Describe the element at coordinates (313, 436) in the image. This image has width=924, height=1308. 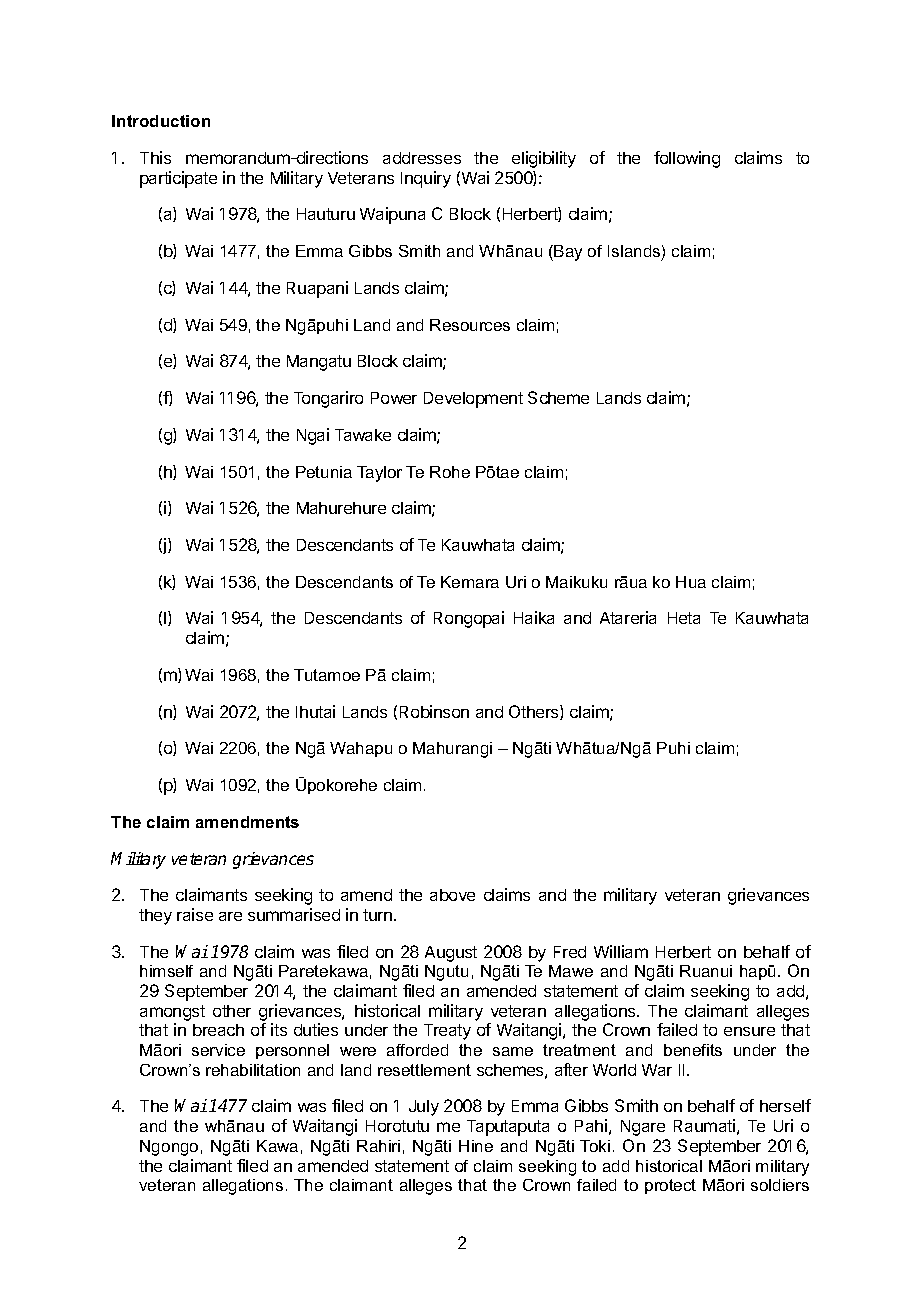
I see `Ngai` at that location.
